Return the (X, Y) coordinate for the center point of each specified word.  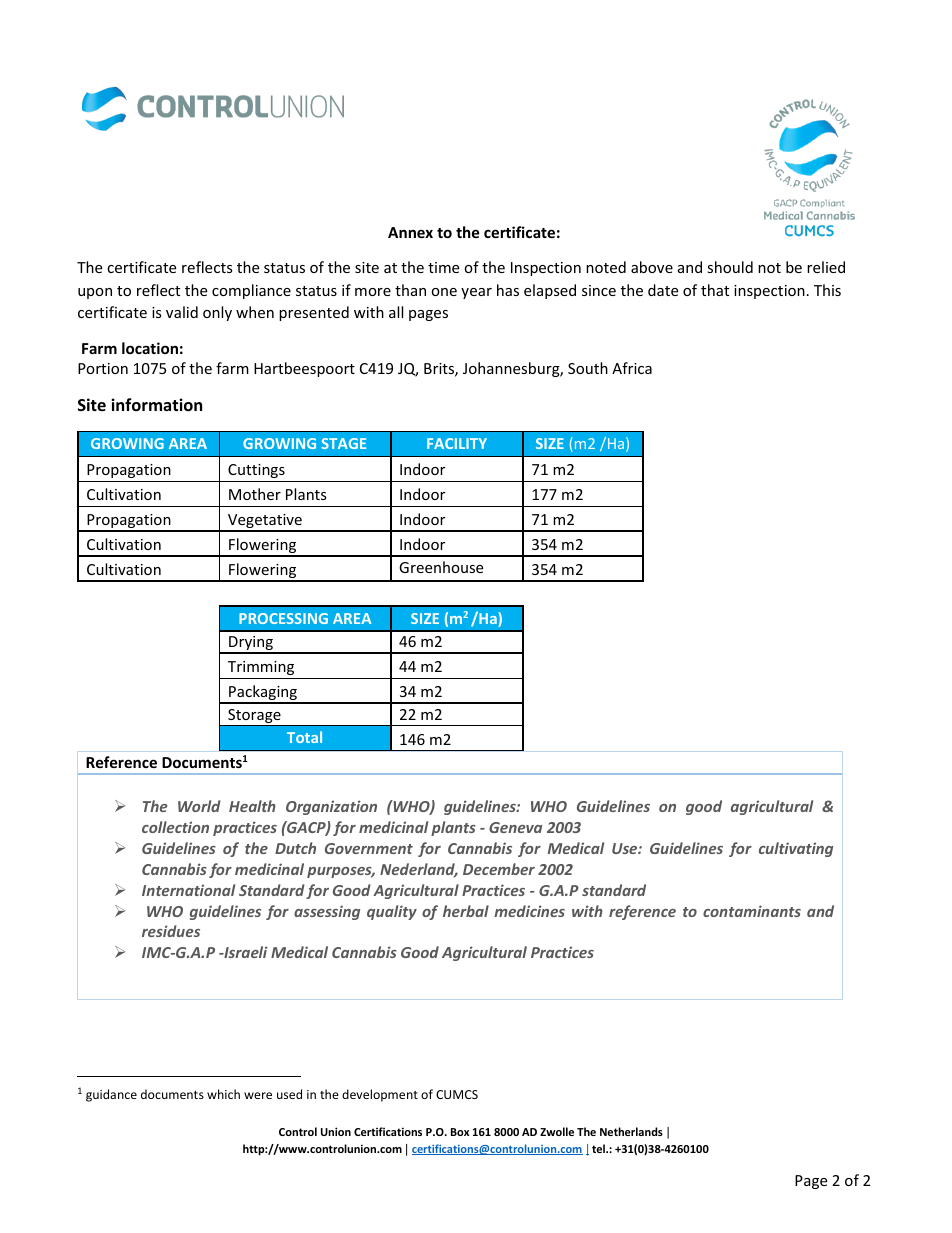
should (730, 267)
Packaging (263, 694)
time (443, 267)
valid (182, 312)
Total (304, 737)
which (223, 1094)
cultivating (796, 849)
